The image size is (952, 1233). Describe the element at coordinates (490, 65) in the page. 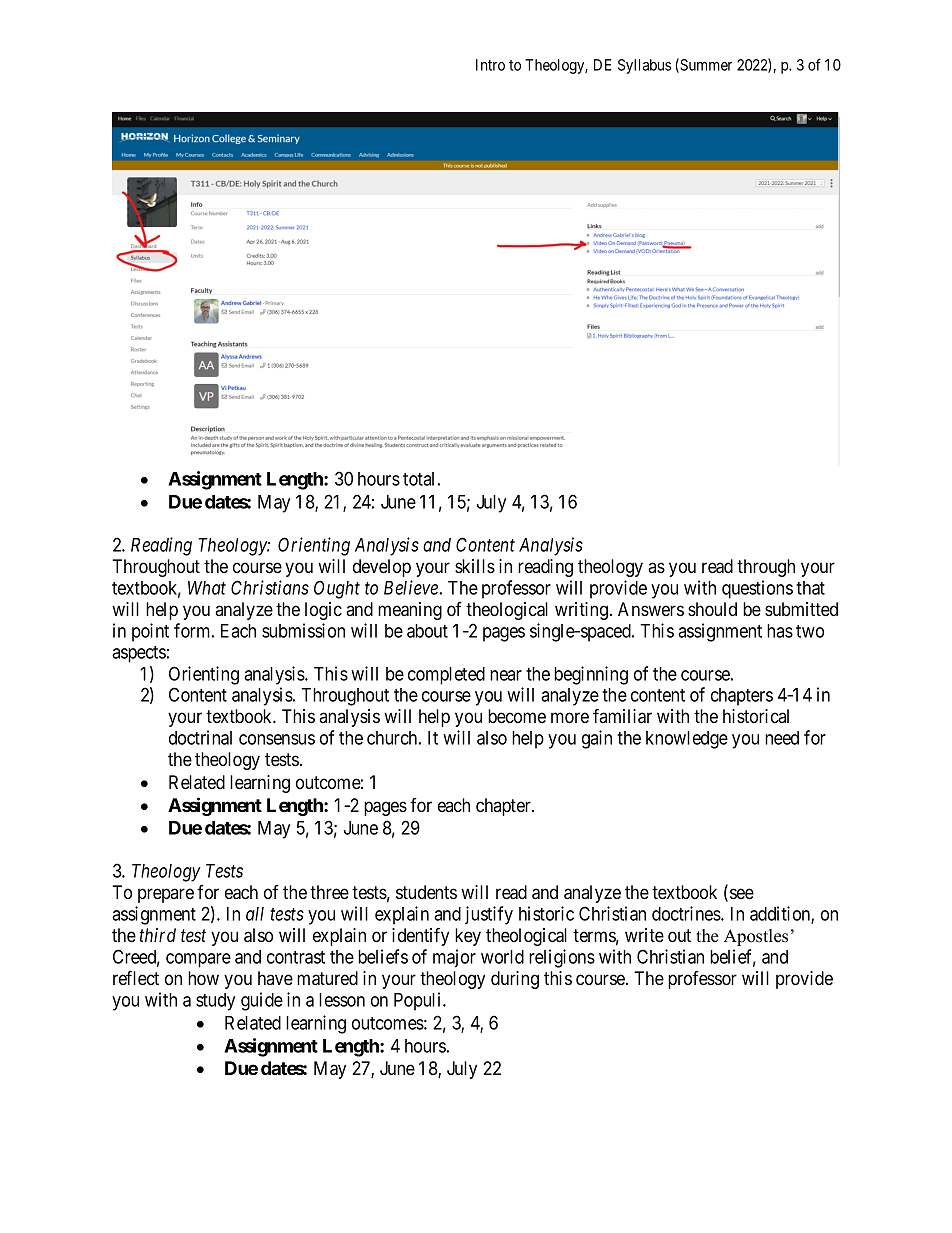

I see `Intro` at that location.
